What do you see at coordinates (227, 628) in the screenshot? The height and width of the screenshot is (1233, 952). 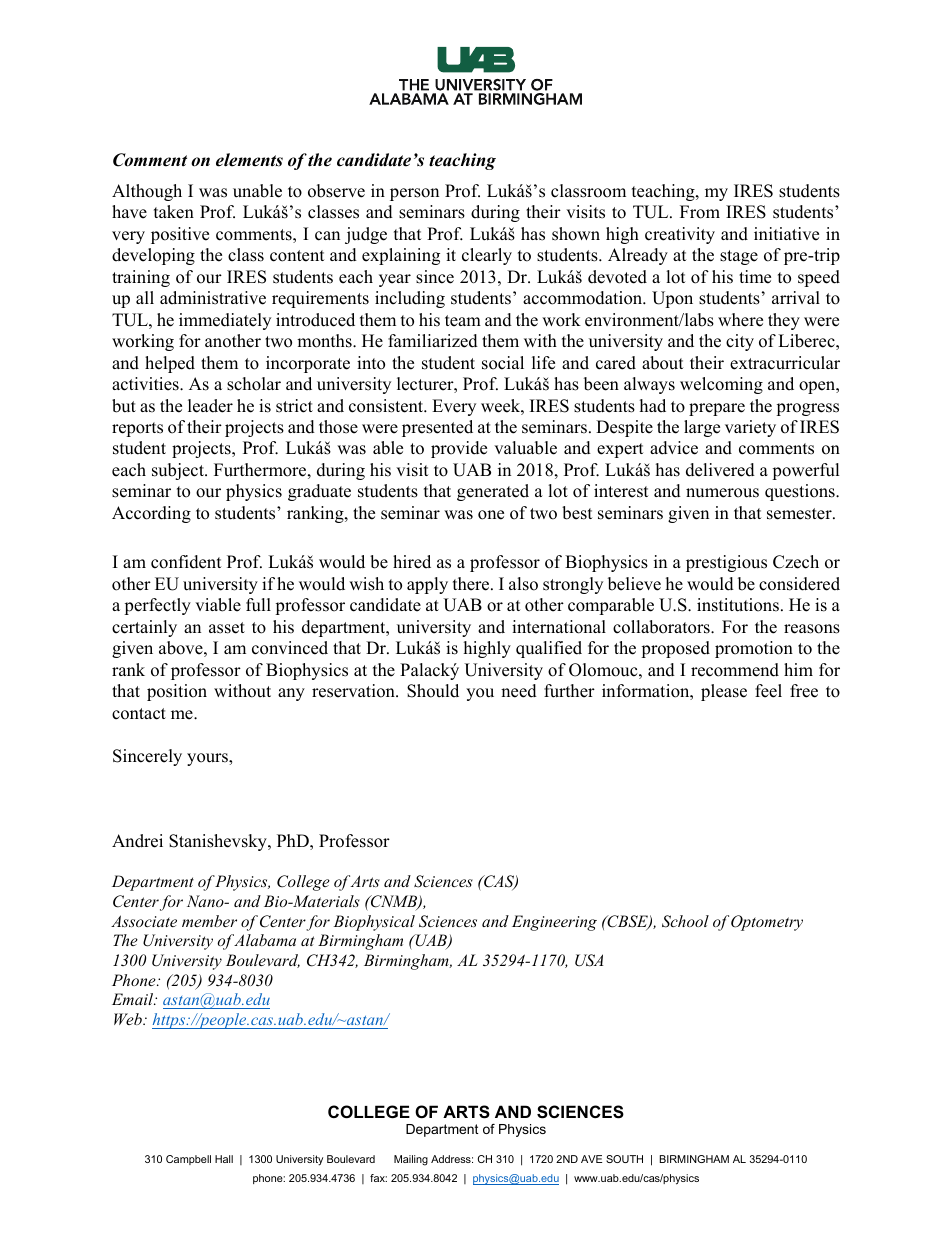 I see `asset` at bounding box center [227, 628].
